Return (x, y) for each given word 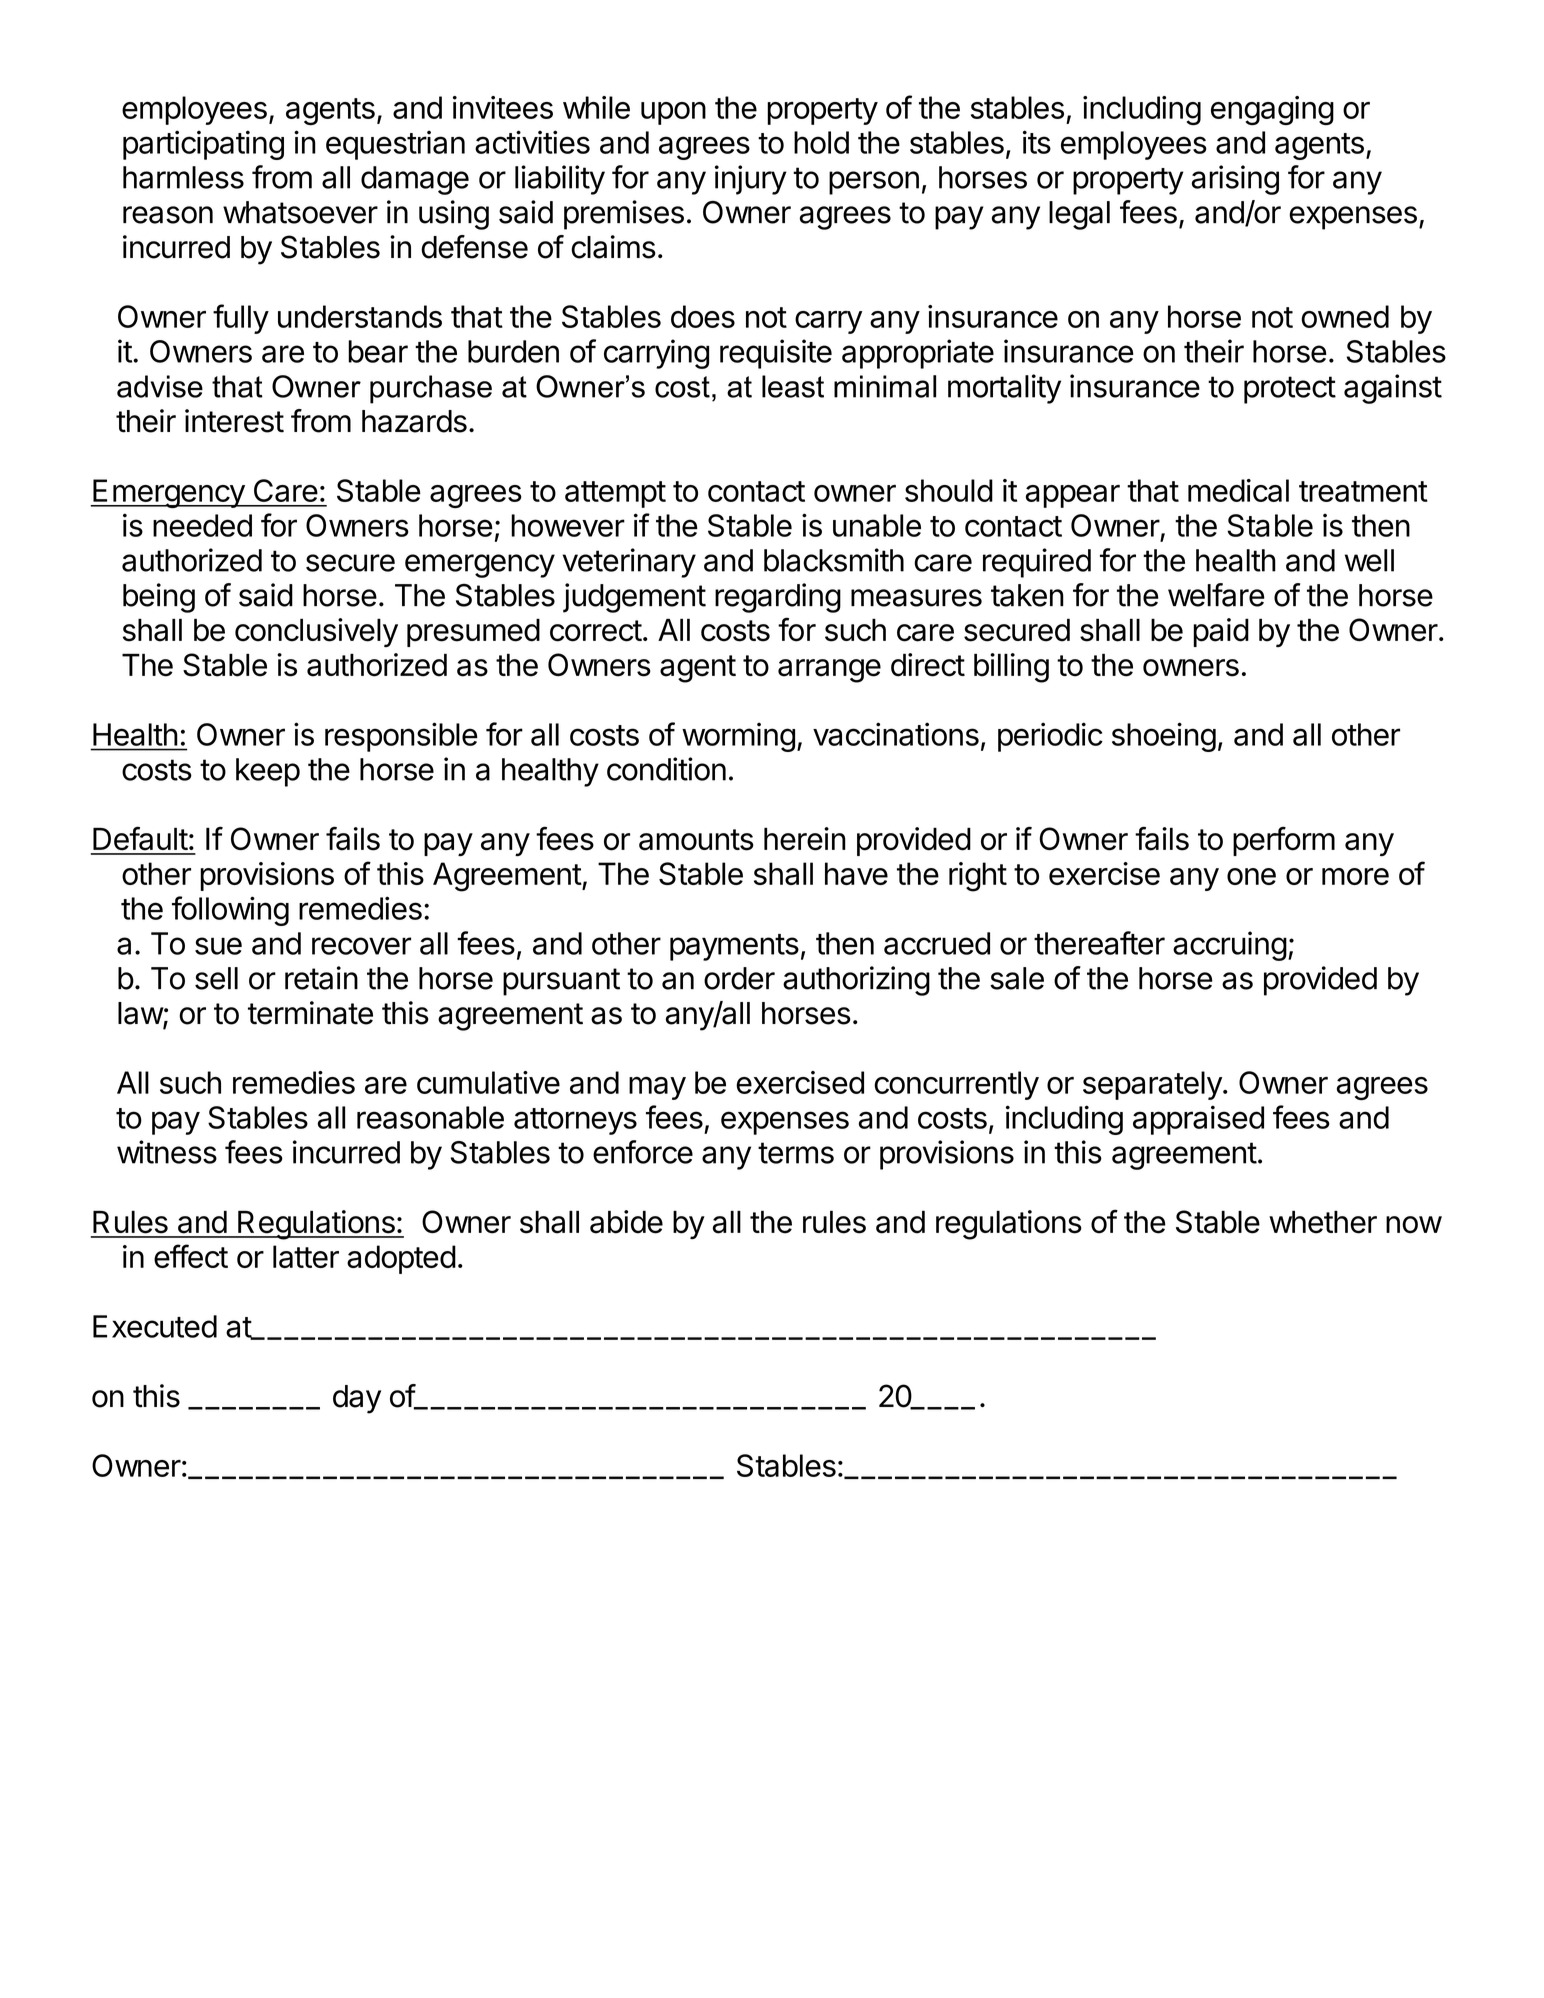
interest (234, 421)
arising (1235, 180)
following (230, 911)
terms (796, 1153)
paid (1221, 632)
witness (167, 1152)
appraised (1198, 1120)
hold (821, 142)
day (357, 1399)
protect (1290, 390)
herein (805, 839)
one (1251, 876)
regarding (778, 598)
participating (203, 145)
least (793, 386)
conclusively (316, 632)
